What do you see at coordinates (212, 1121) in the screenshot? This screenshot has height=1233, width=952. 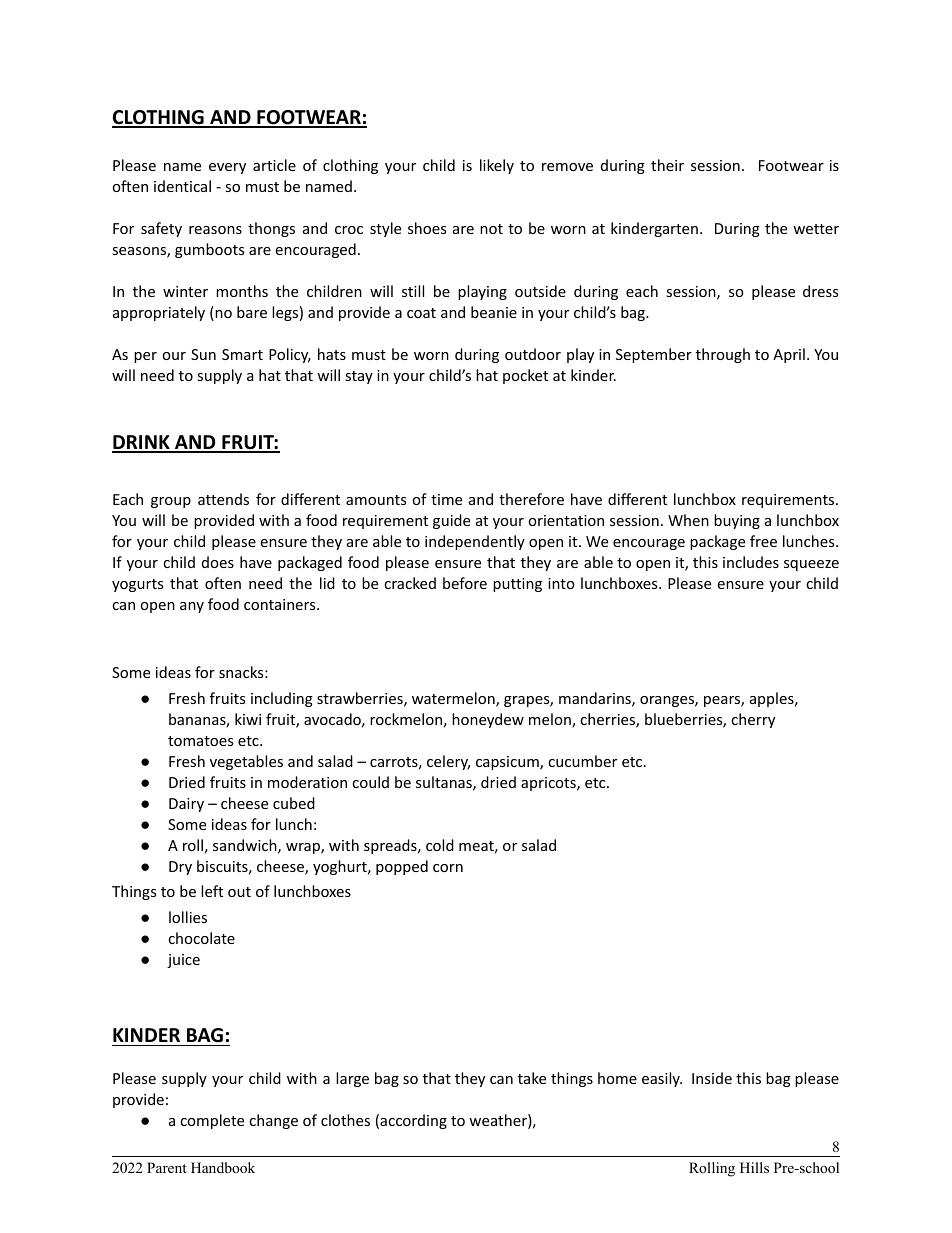 I see `complete` at bounding box center [212, 1121].
